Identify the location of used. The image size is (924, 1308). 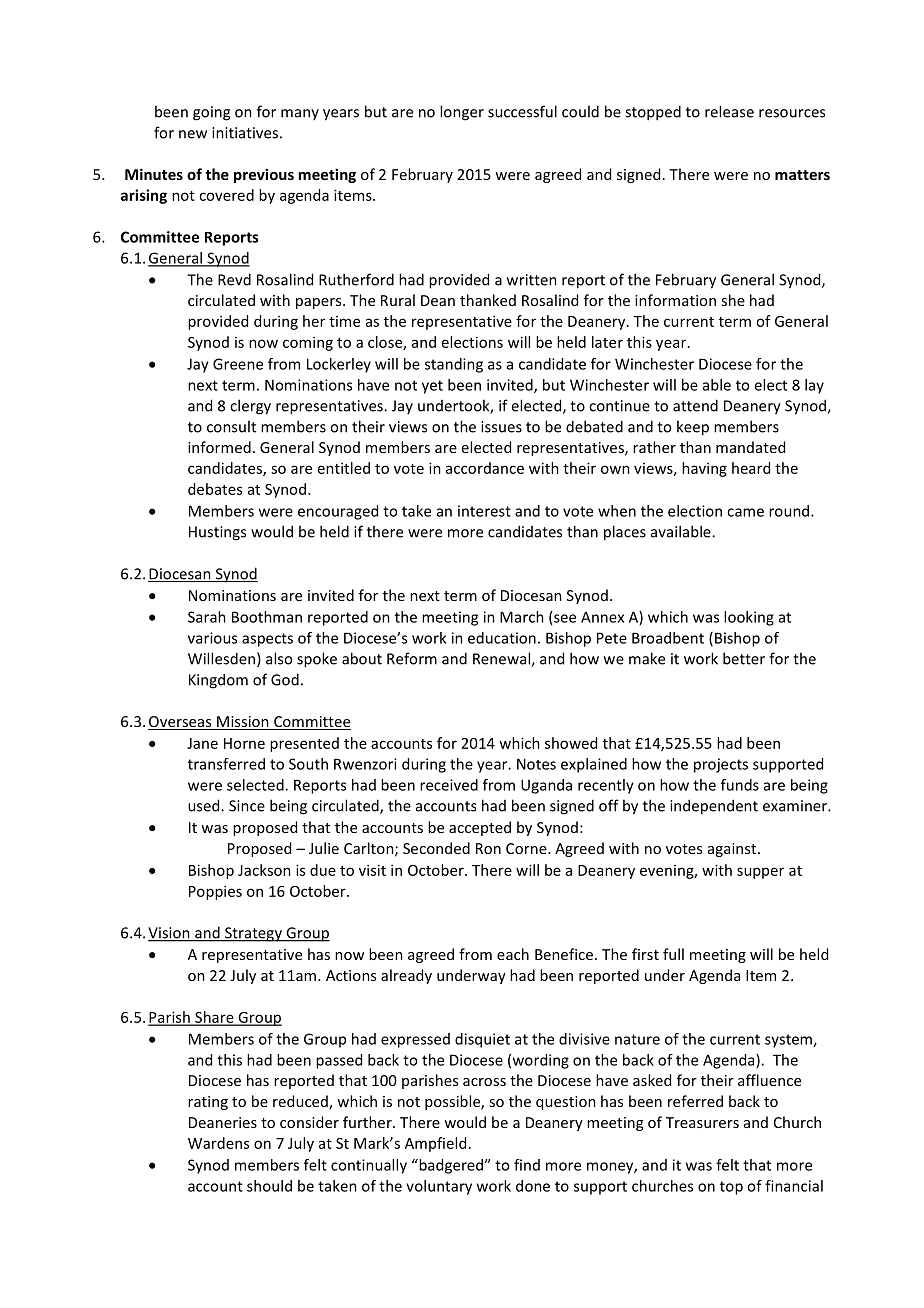
(205, 805).
